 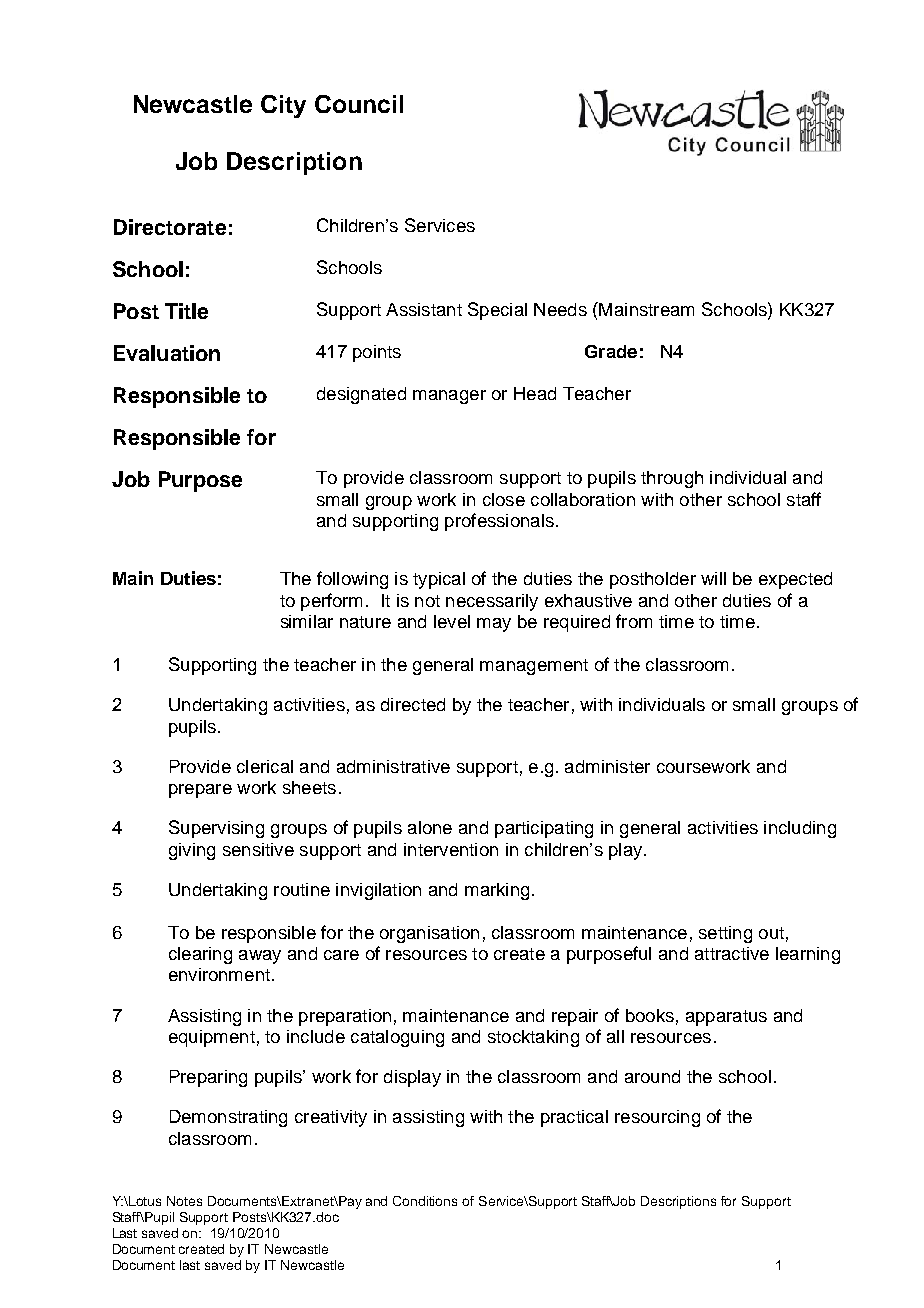 What do you see at coordinates (713, 578) in the image?
I see `will` at bounding box center [713, 578].
